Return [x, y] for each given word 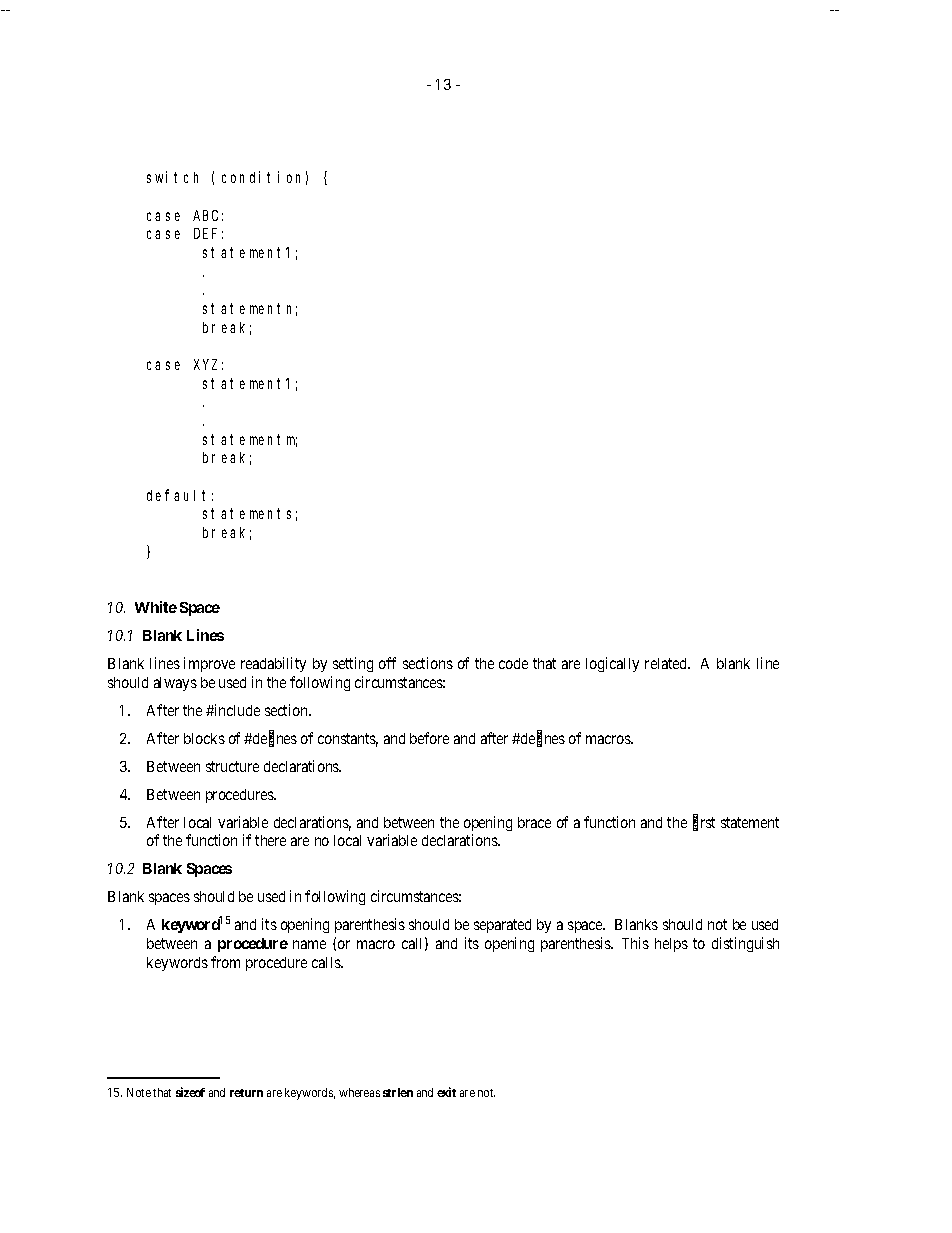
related [667, 663]
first [704, 823]
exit [446, 1092]
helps [671, 945]
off [387, 663]
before [429, 738]
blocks [204, 738]
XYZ [205, 364]
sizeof [190, 1092]
